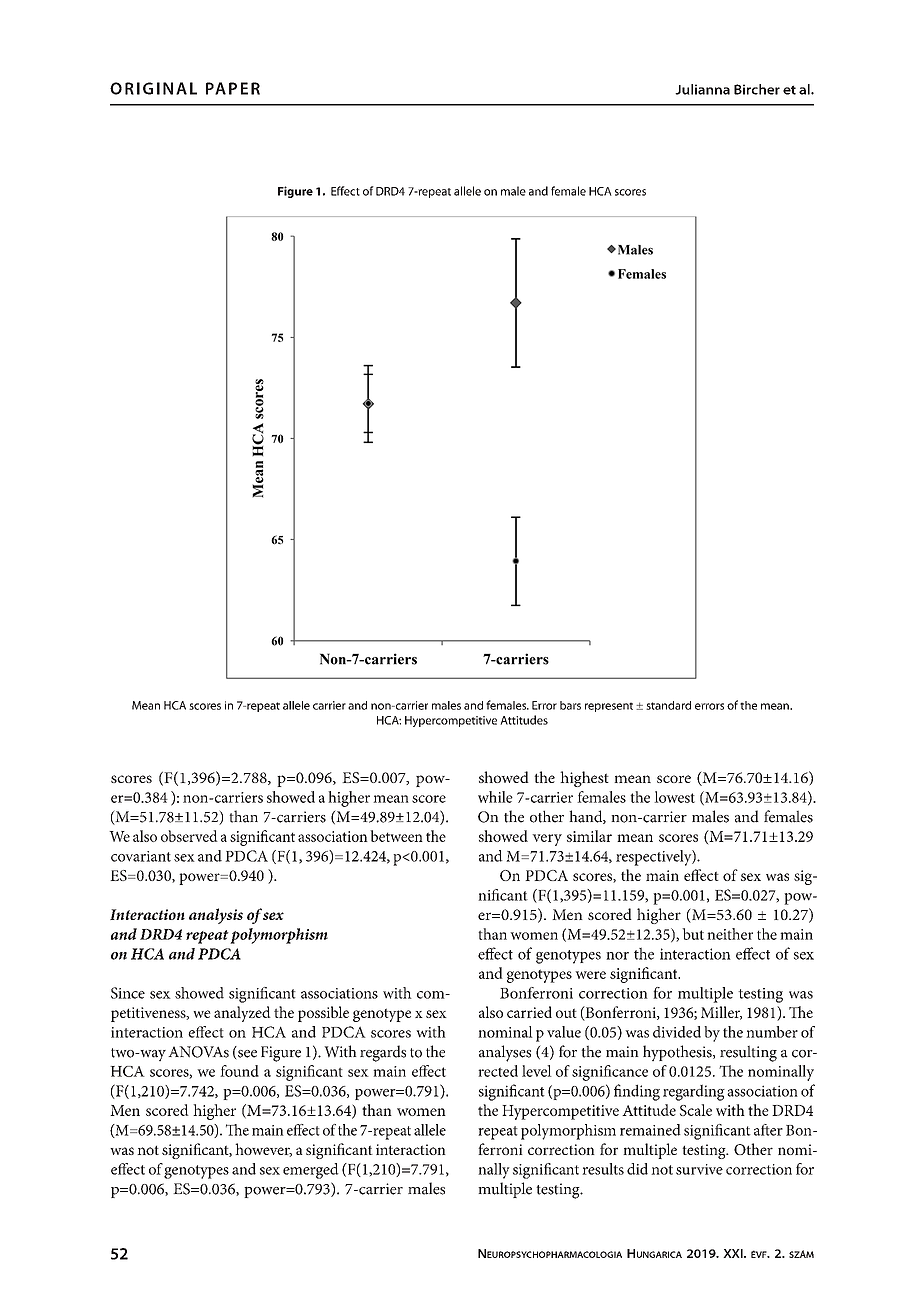 The height and width of the screenshot is (1308, 924). What do you see at coordinates (239, 1071) in the screenshot?
I see `found` at bounding box center [239, 1071].
